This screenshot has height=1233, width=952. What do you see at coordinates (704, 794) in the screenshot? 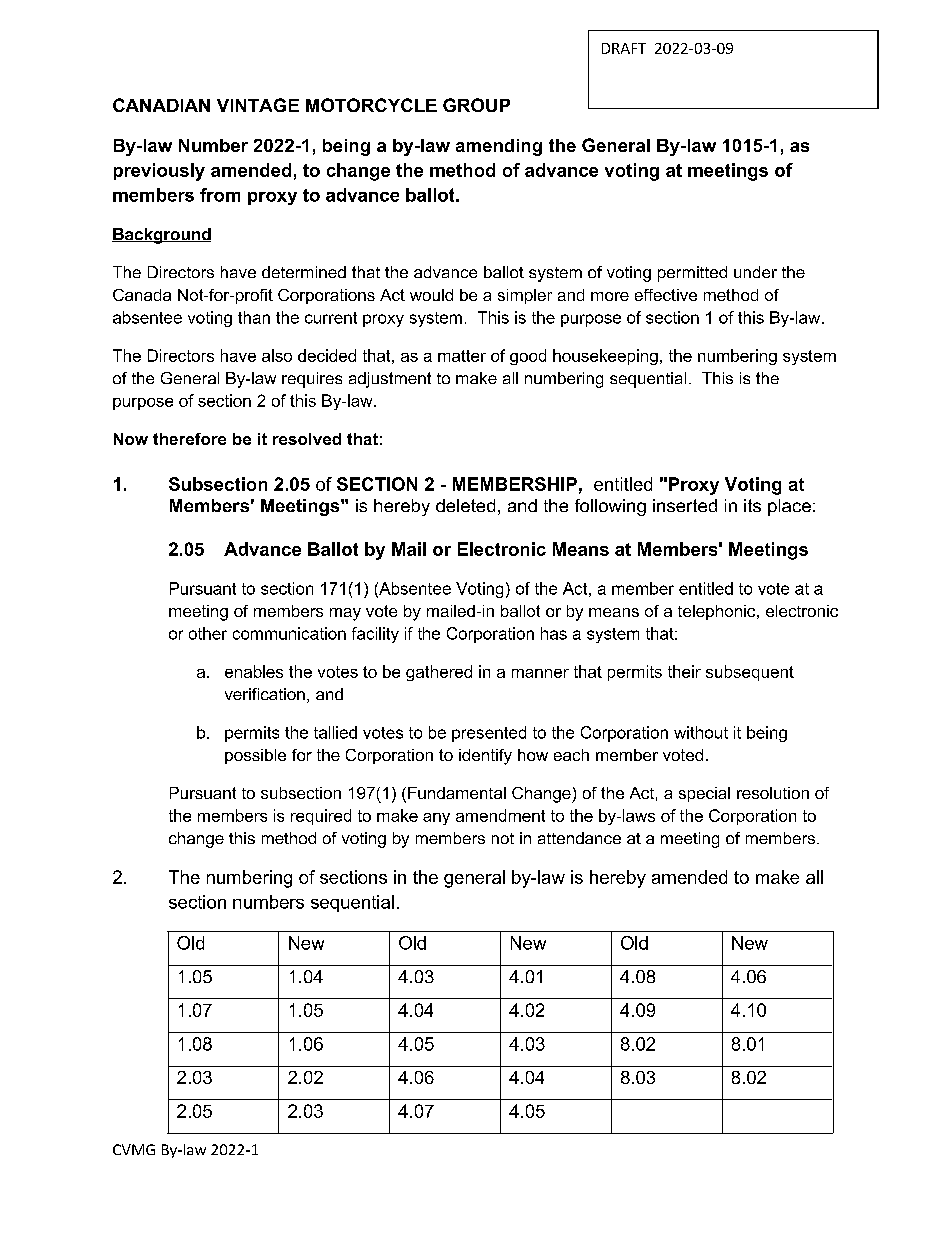
I see `special` at bounding box center [704, 794].
